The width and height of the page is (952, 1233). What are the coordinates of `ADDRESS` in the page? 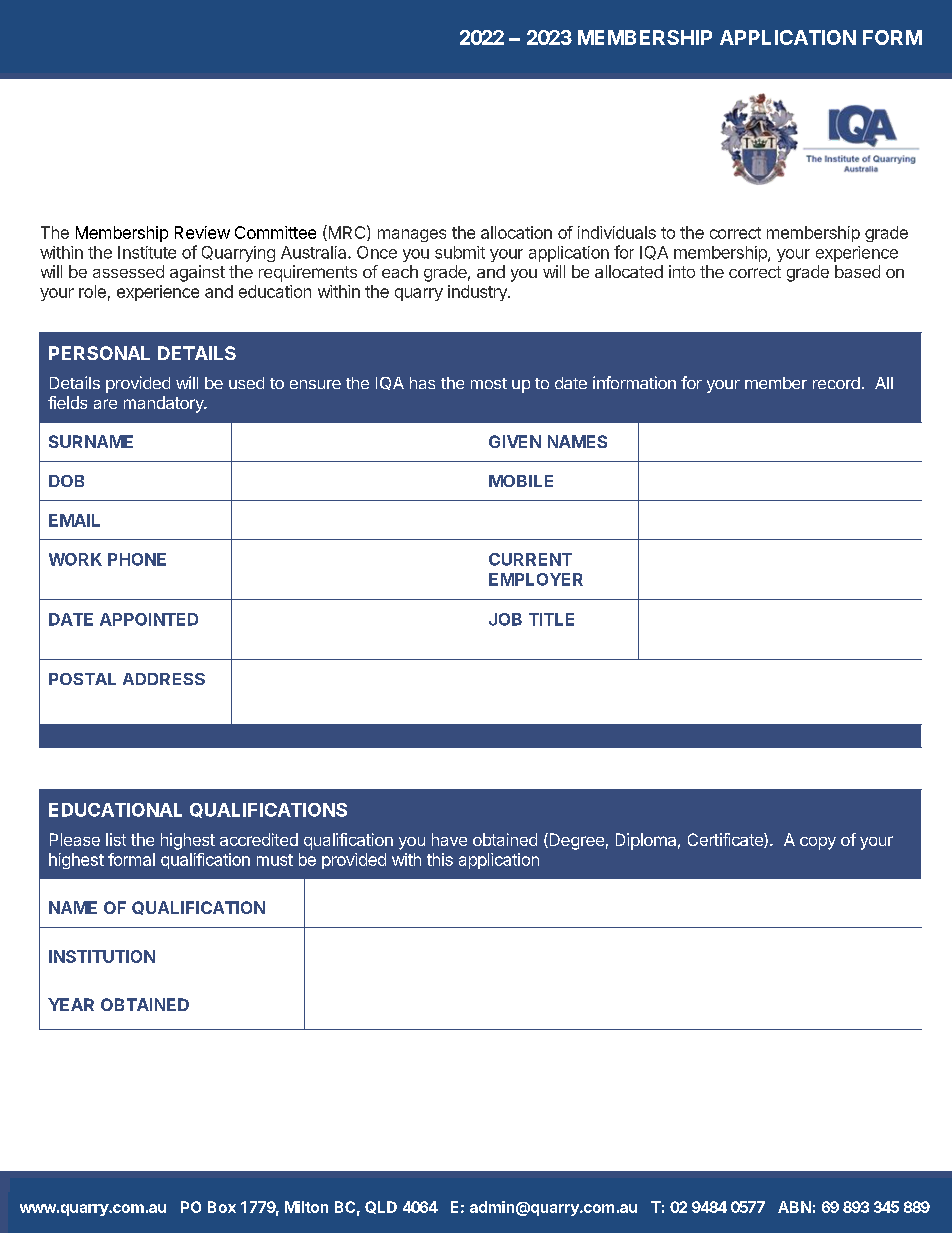 It's located at (164, 679).
